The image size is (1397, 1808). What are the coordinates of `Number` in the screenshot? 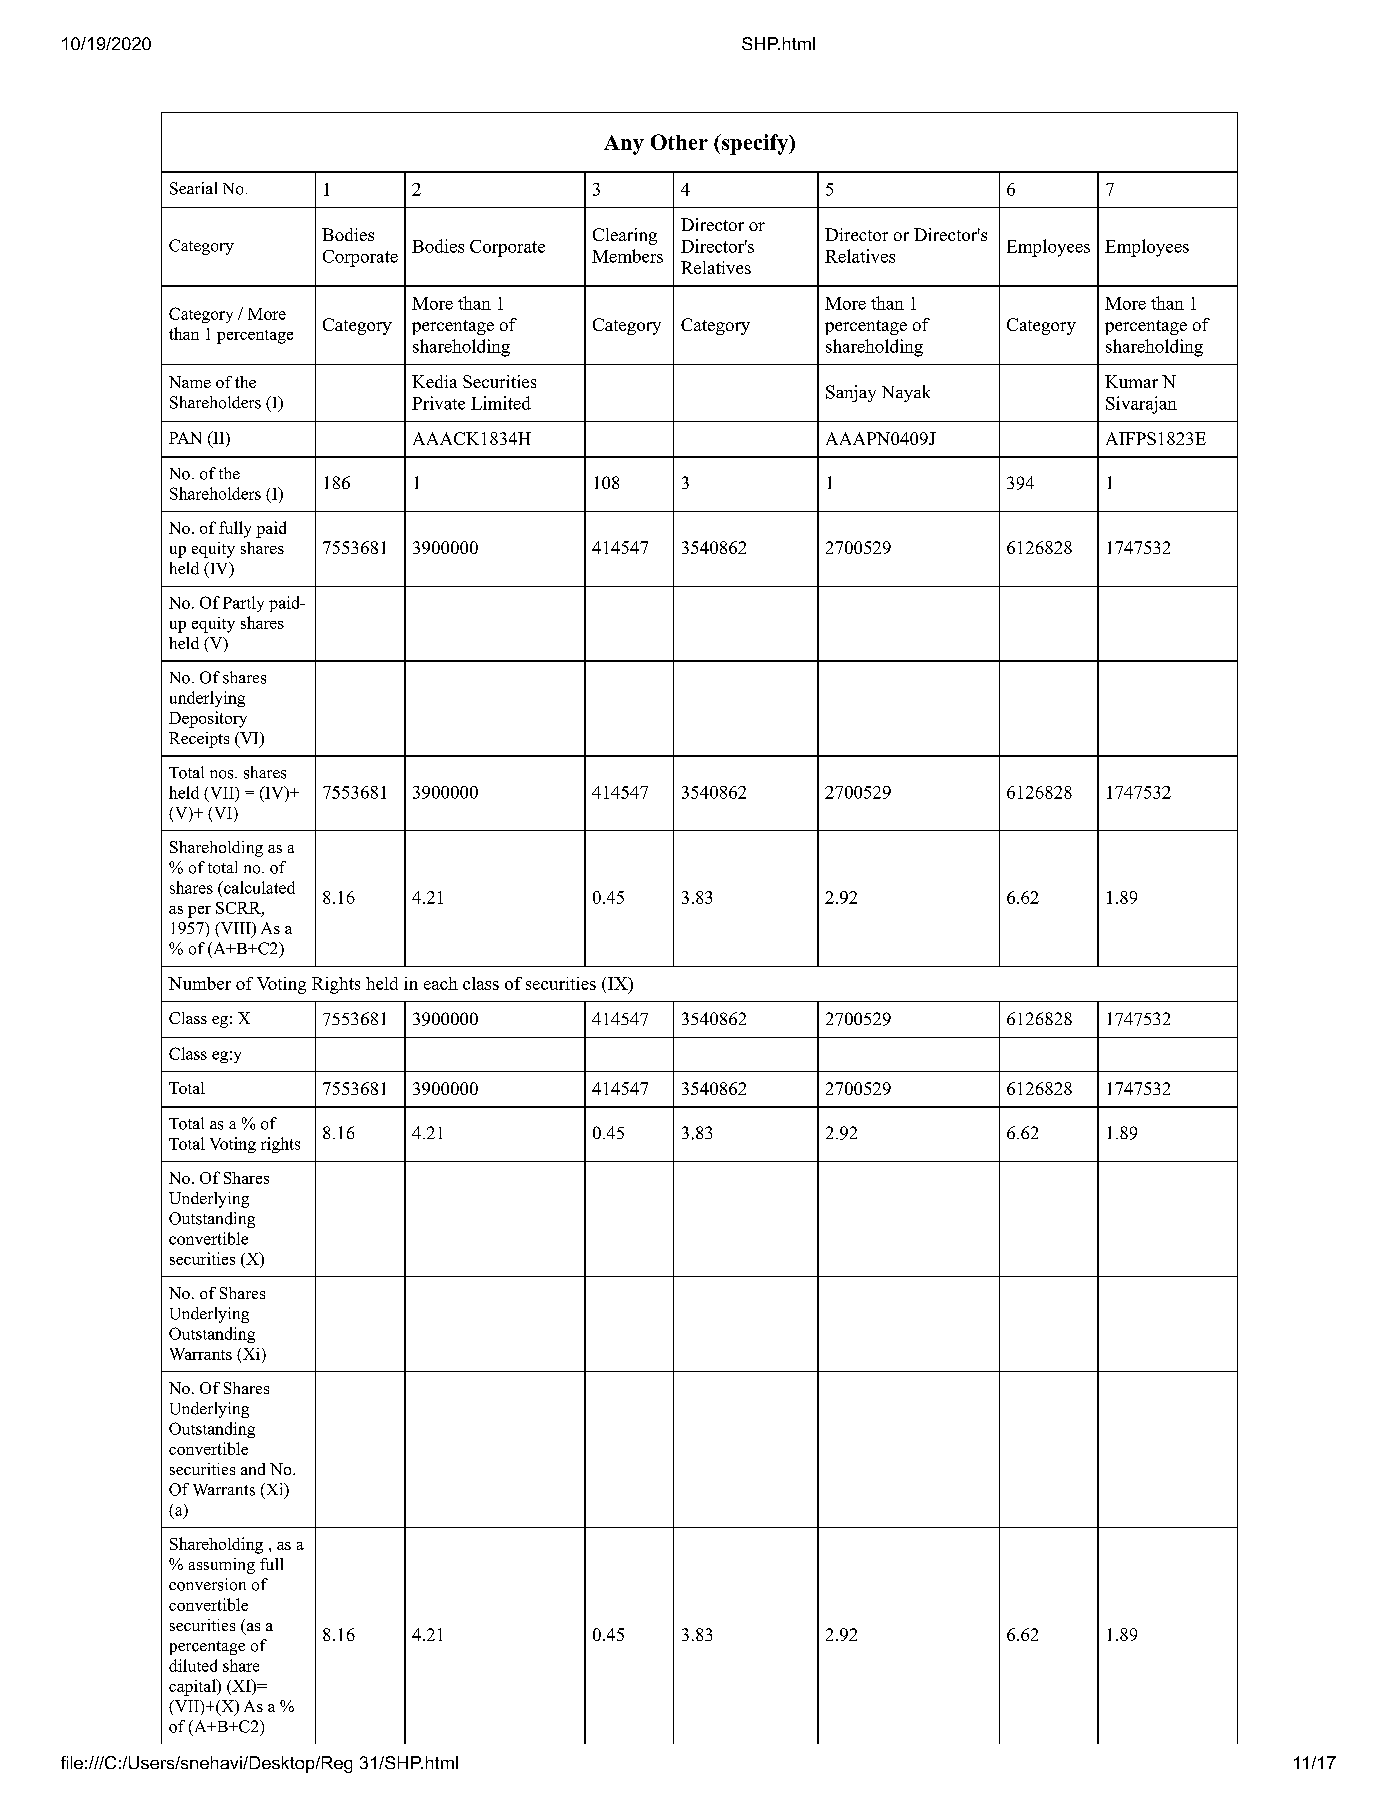 It's located at (199, 983).
